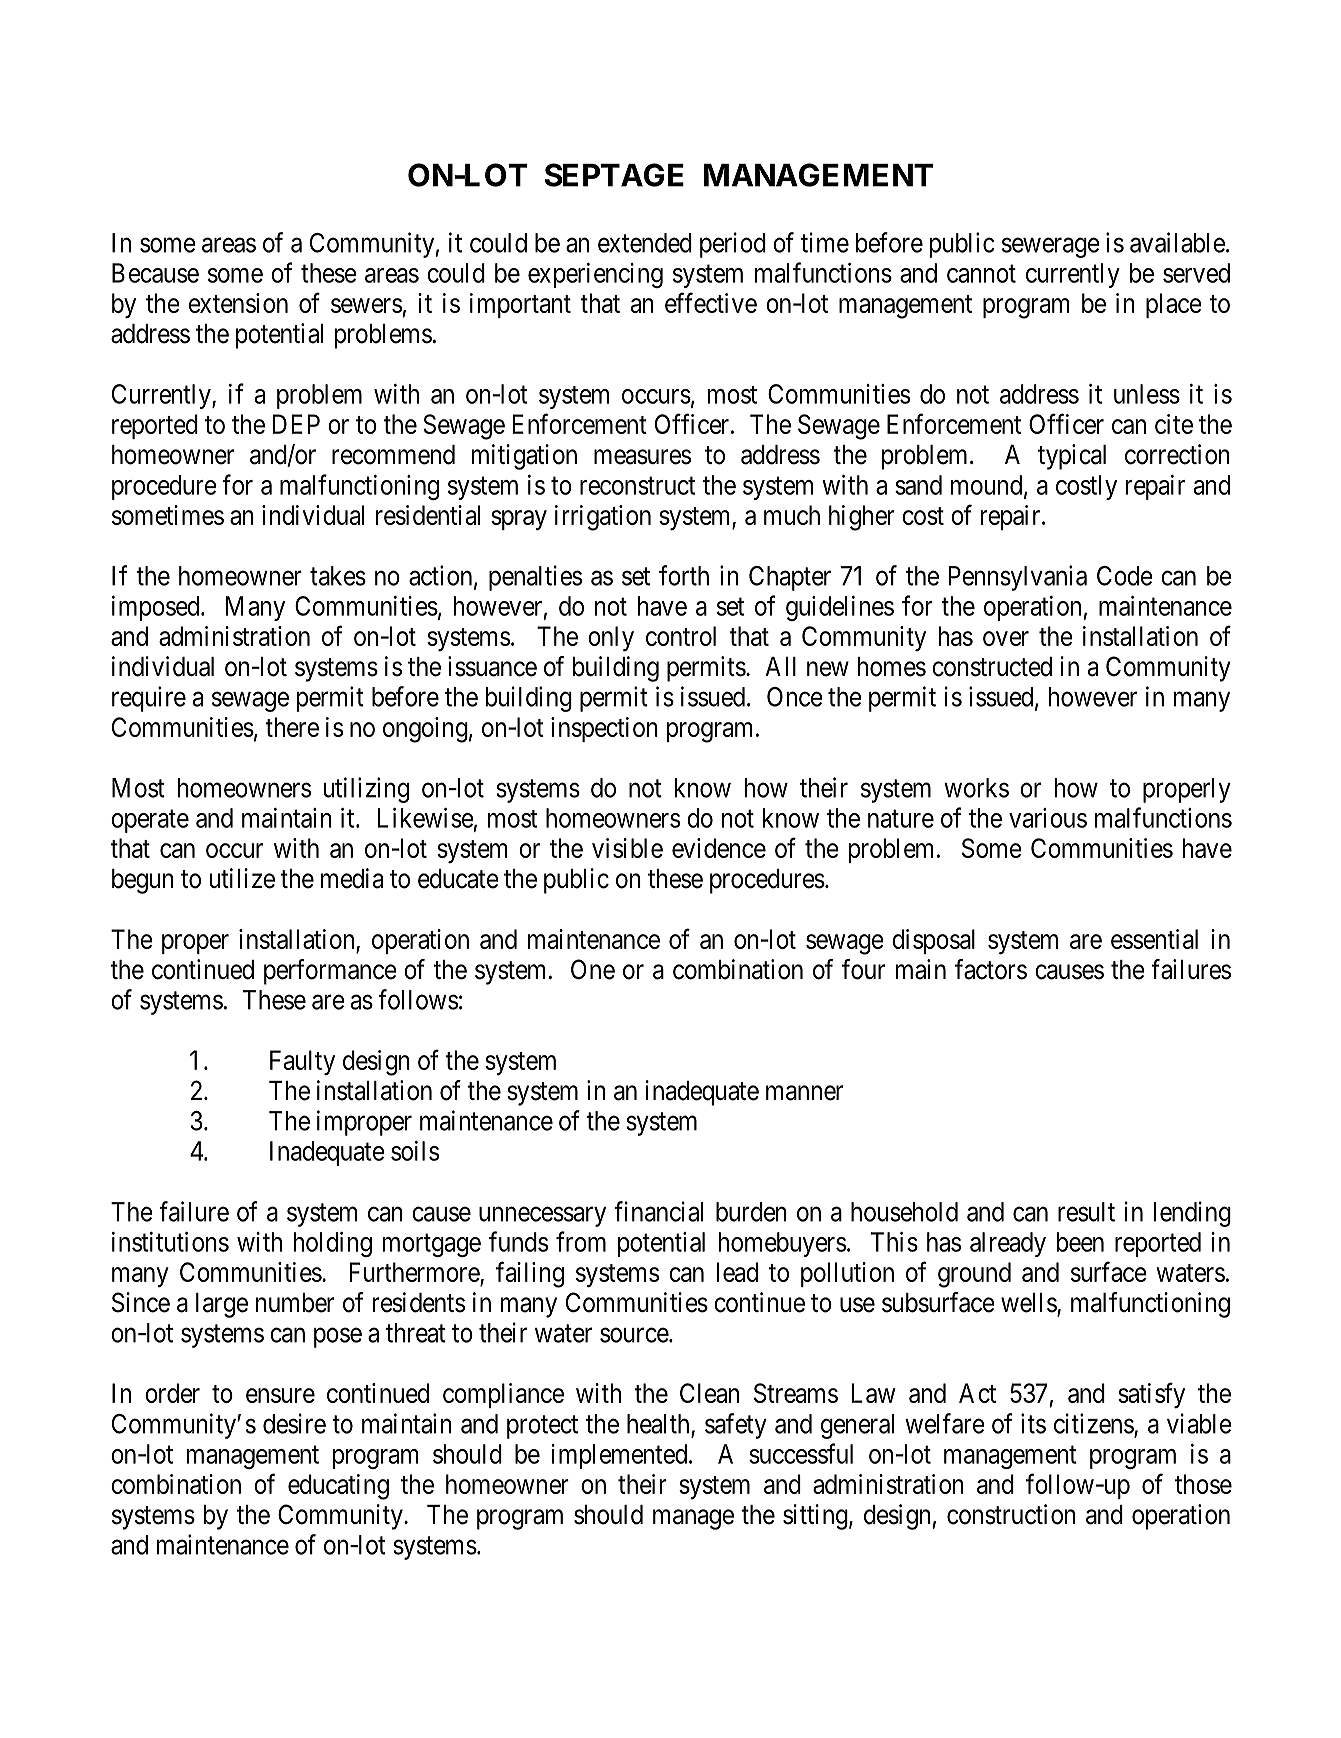 The image size is (1341, 1738). What do you see at coordinates (711, 302) in the page?
I see `effective` at bounding box center [711, 302].
